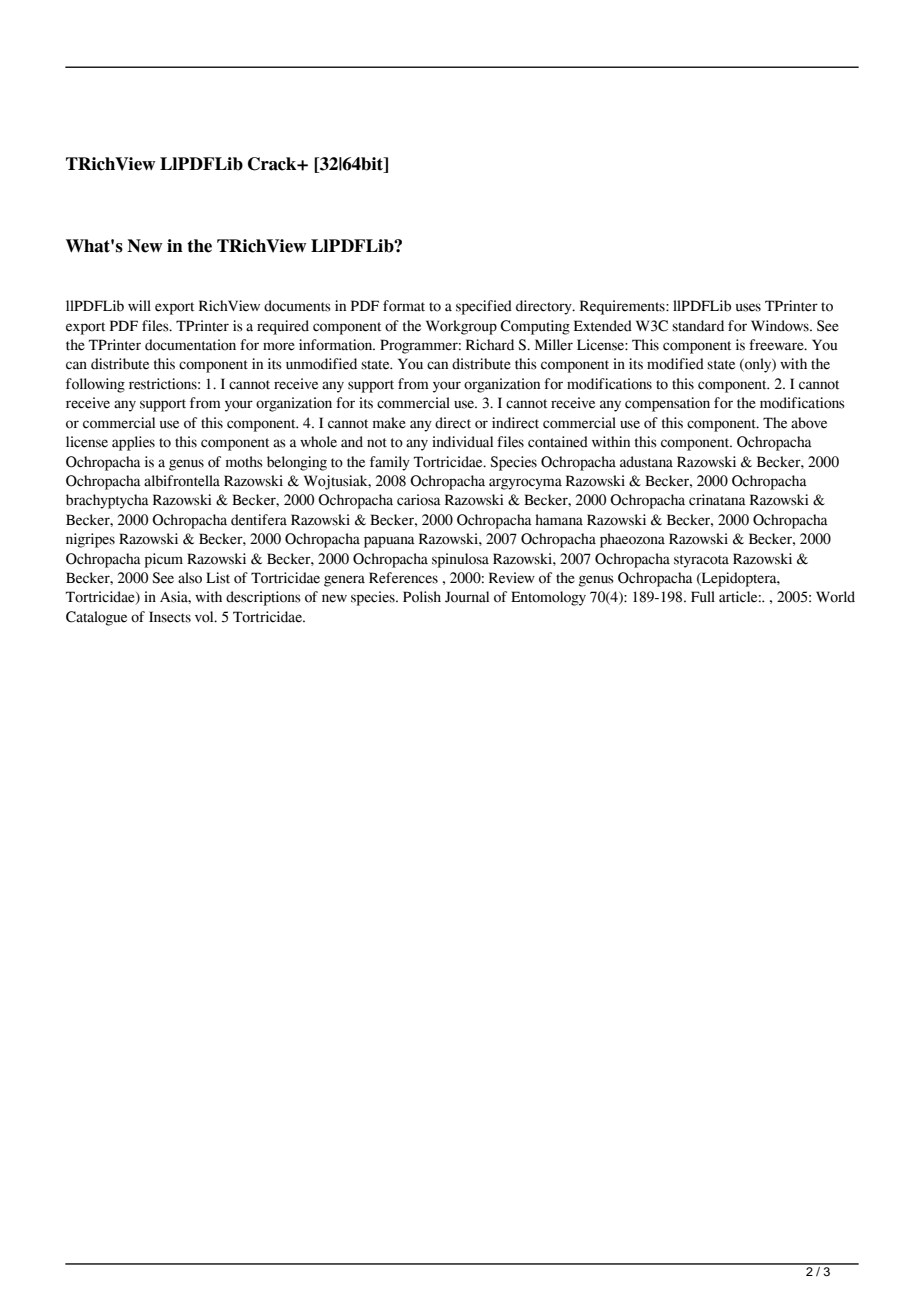 This screenshot has height=1308, width=924. I want to click on Journal, so click(467, 597).
